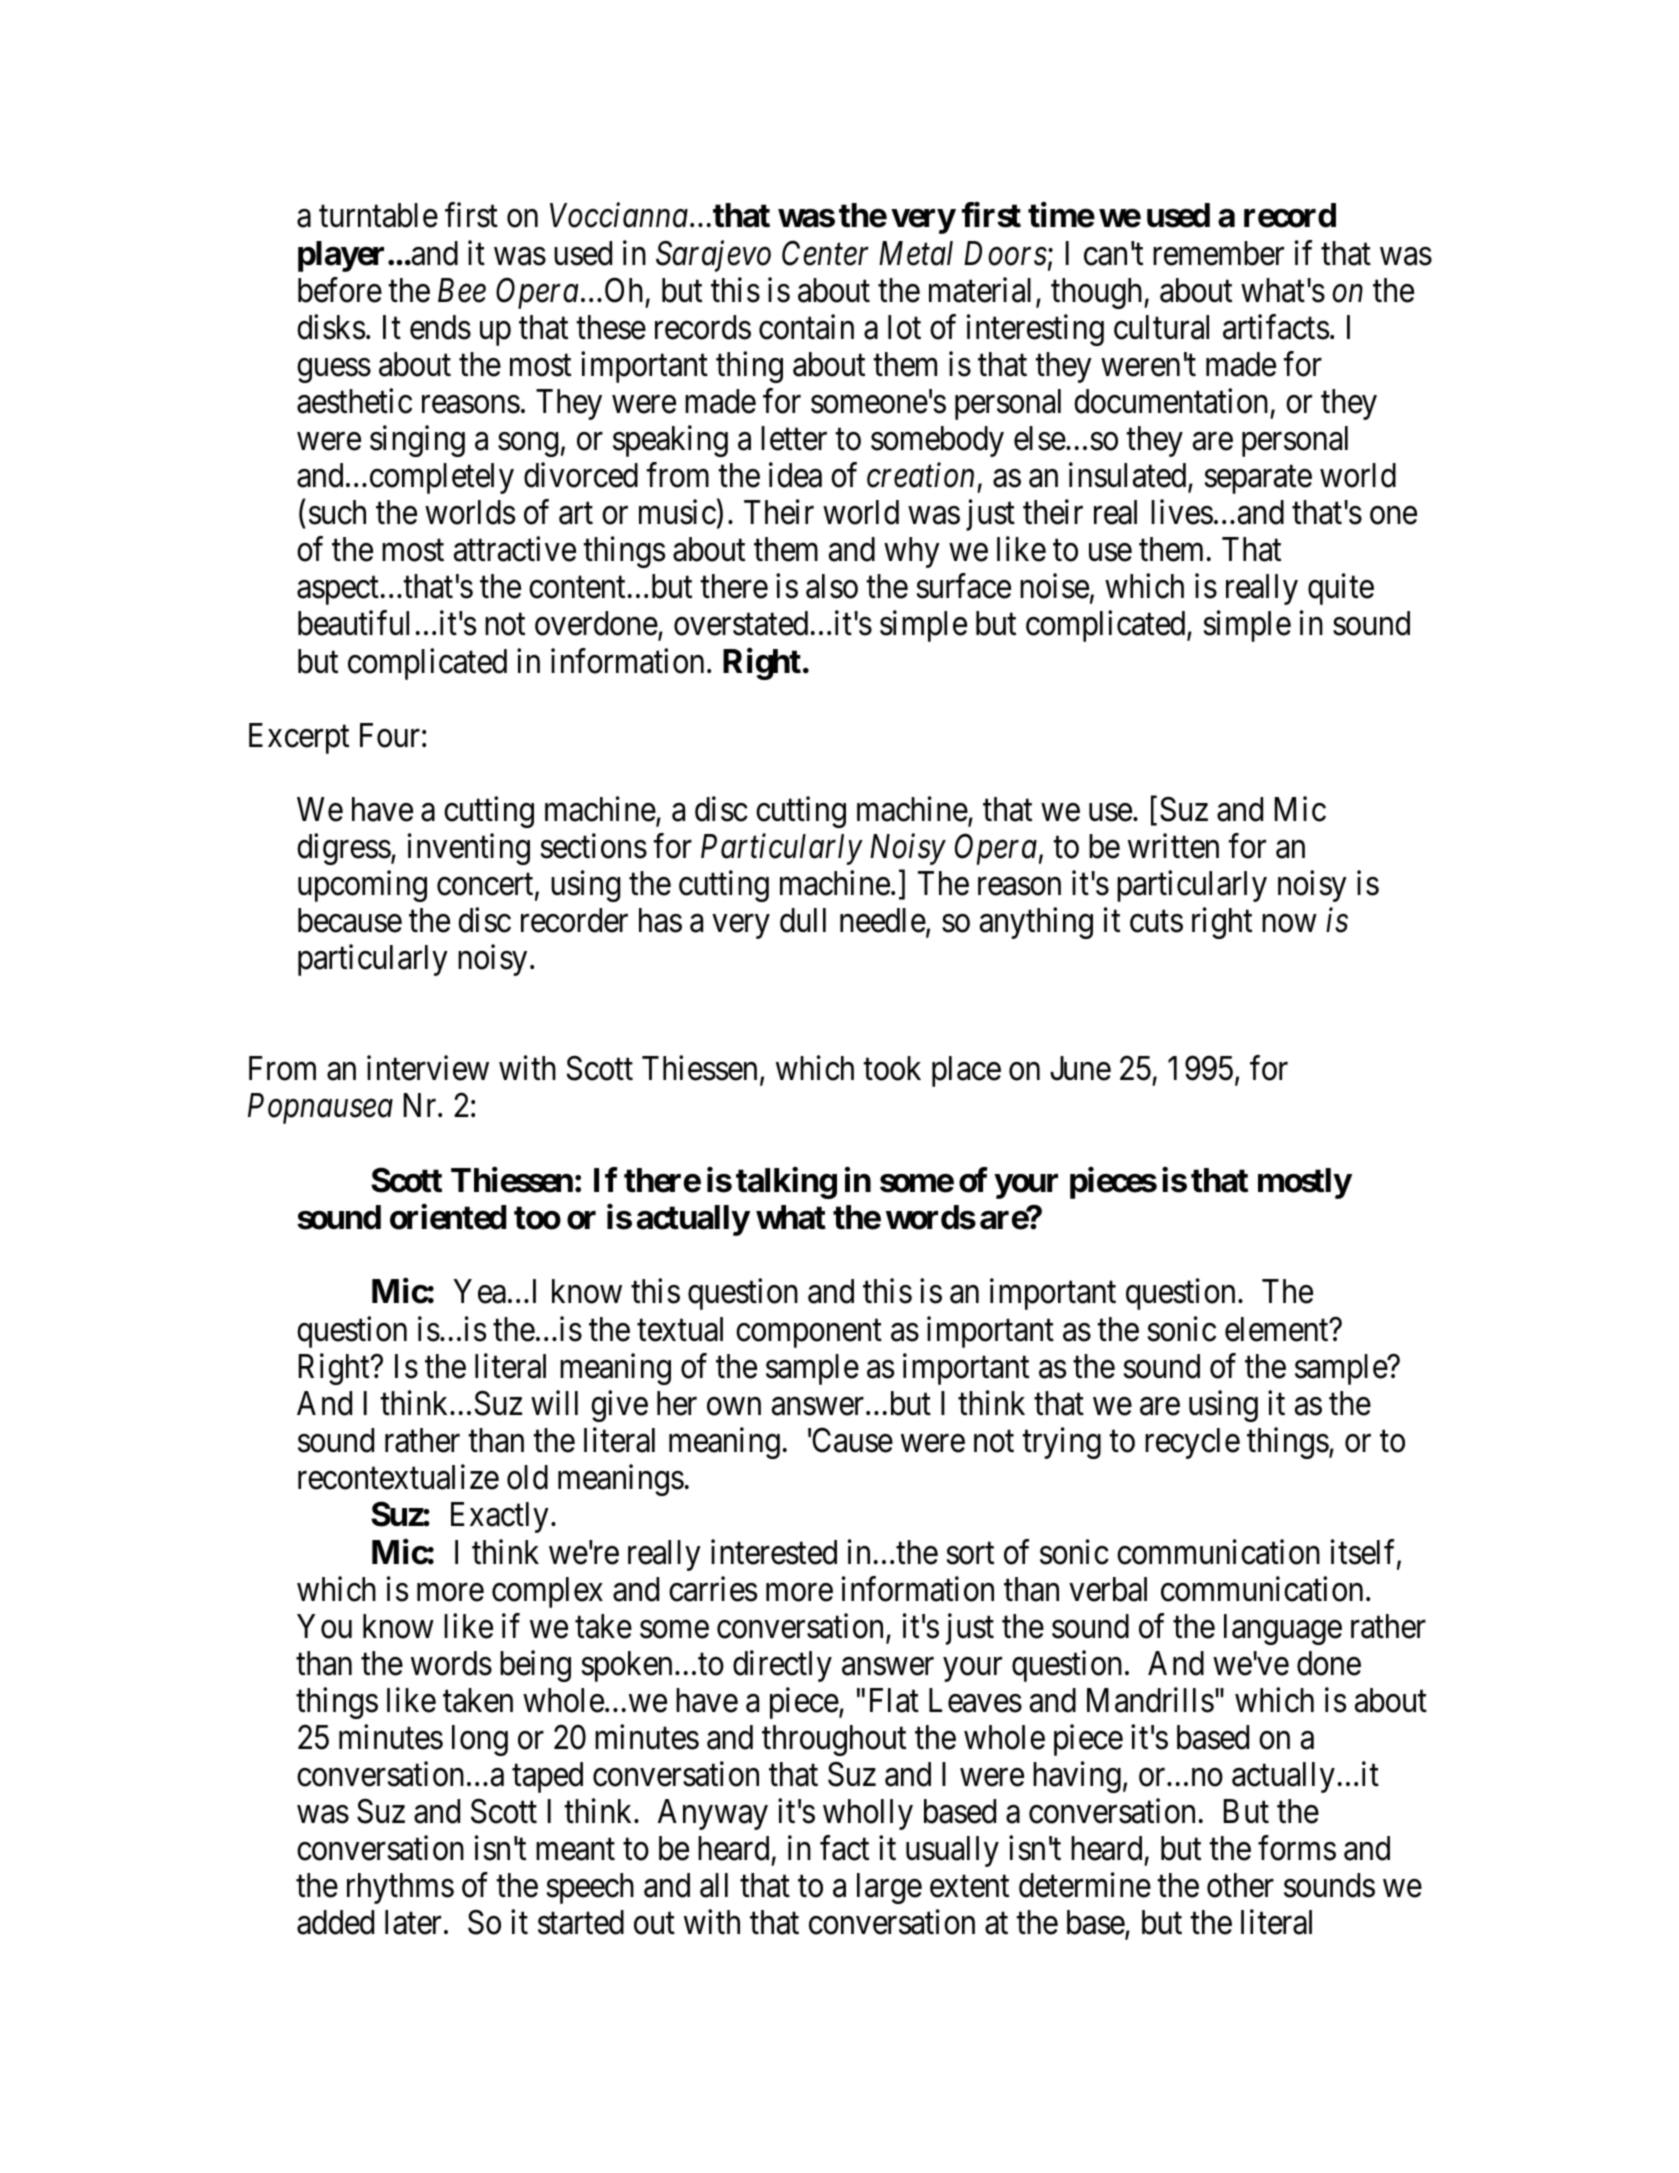 Image resolution: width=1679 pixels, height=2173 pixels. Describe the element at coordinates (889, 1888) in the screenshot. I see `large` at that location.
